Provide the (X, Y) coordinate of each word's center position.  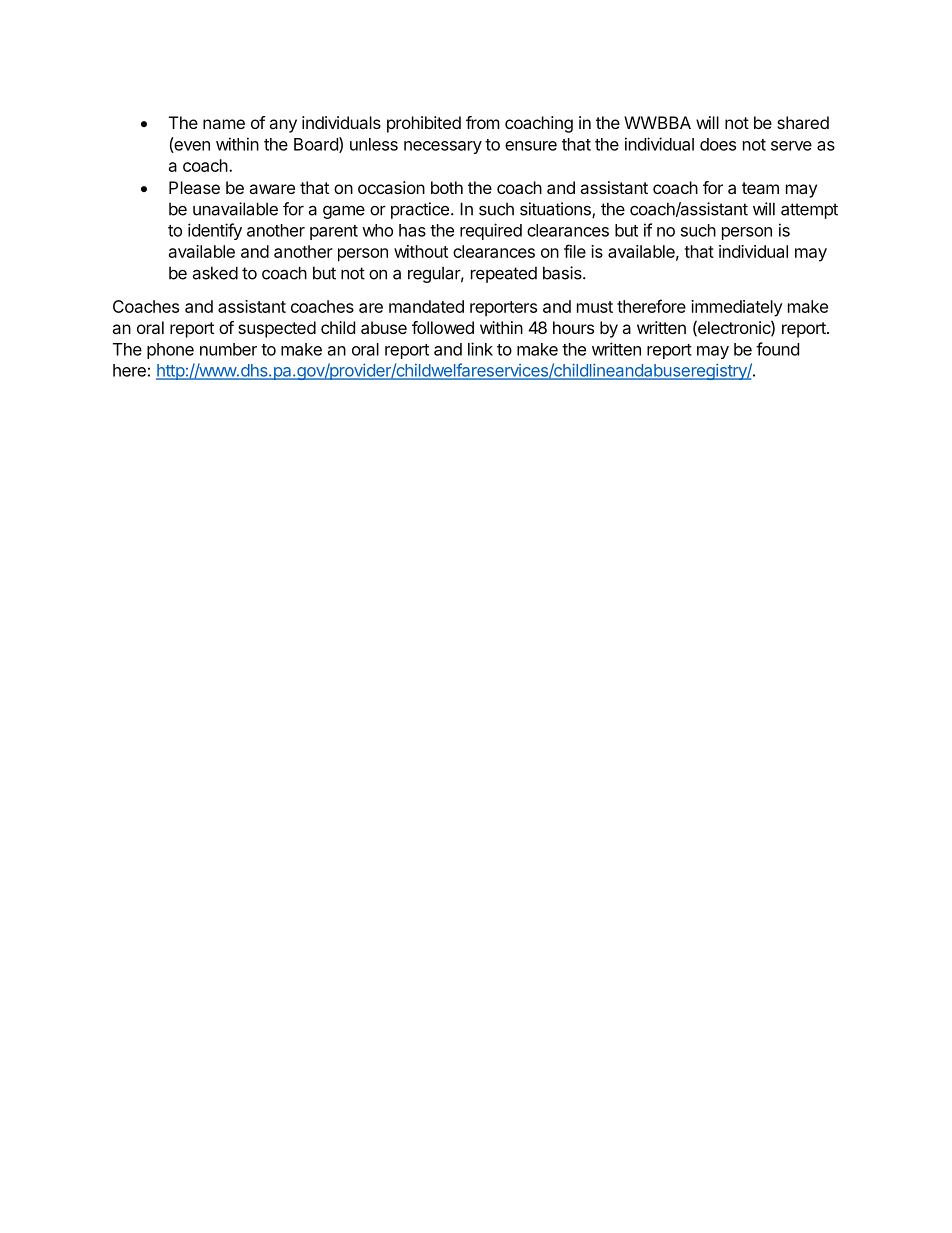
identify (215, 231)
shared (803, 122)
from (483, 122)
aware (272, 189)
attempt (809, 211)
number (228, 349)
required (491, 231)
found (777, 349)
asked (215, 273)
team (760, 188)
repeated (504, 274)
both (447, 187)
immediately (737, 308)
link (480, 349)
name (224, 124)
